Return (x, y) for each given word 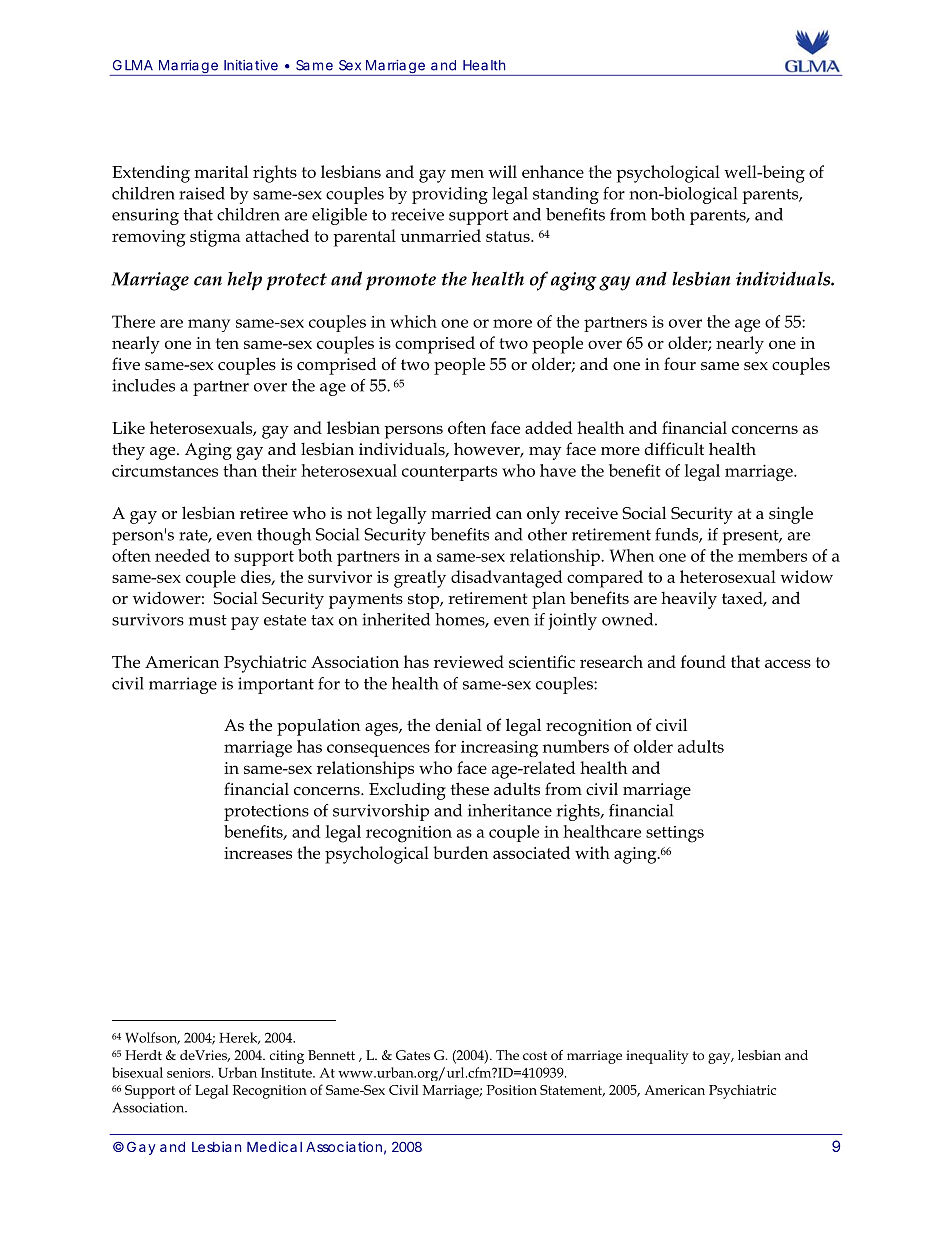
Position (512, 1090)
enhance (553, 171)
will (502, 171)
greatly (420, 579)
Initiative (251, 65)
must (208, 620)
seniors (190, 1073)
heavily (689, 600)
